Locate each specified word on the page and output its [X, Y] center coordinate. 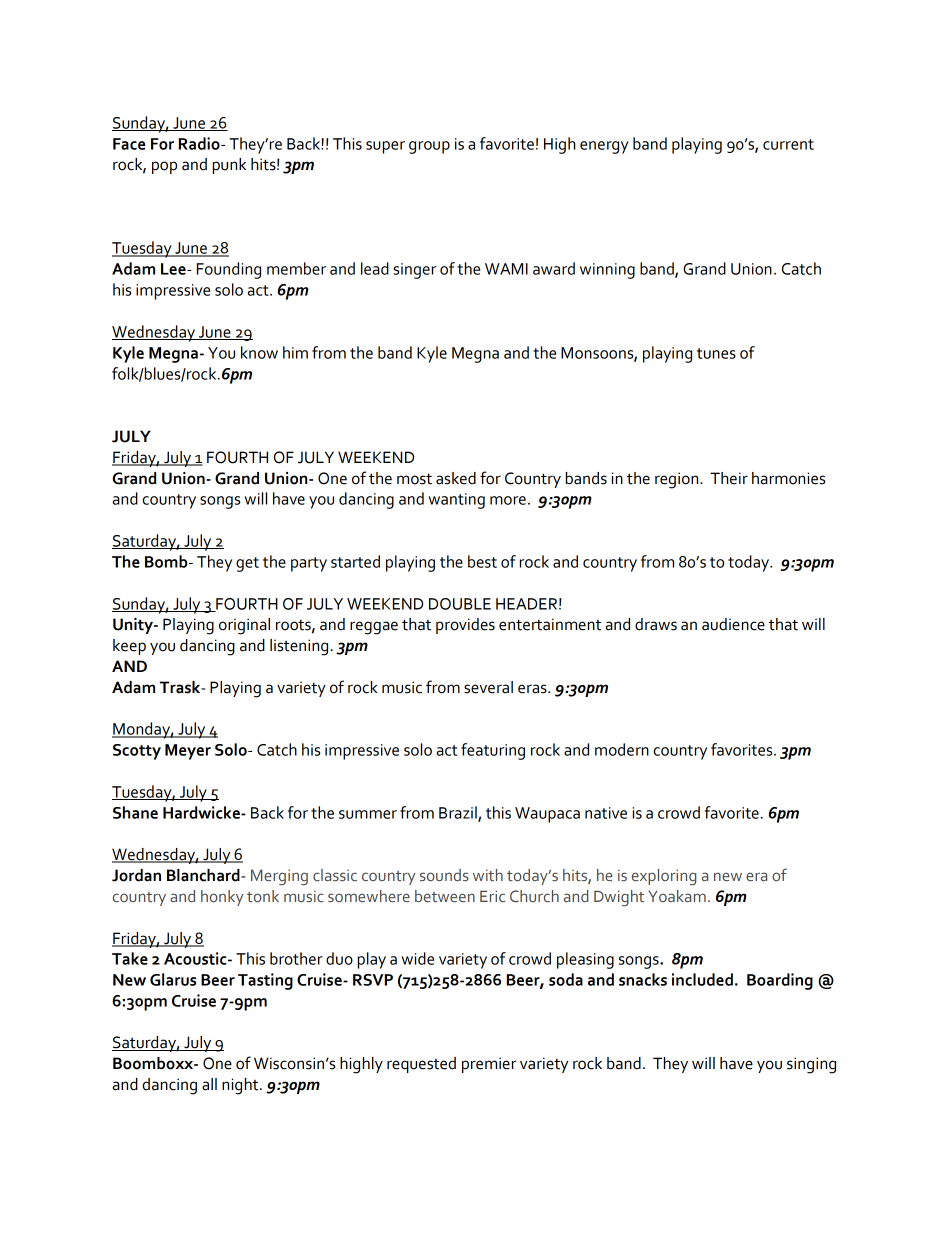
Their [729, 478]
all [209, 1084]
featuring [493, 751]
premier [489, 1065]
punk [229, 166]
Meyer [188, 752]
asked [456, 478]
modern [622, 749]
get [247, 564]
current [788, 144]
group [429, 147]
